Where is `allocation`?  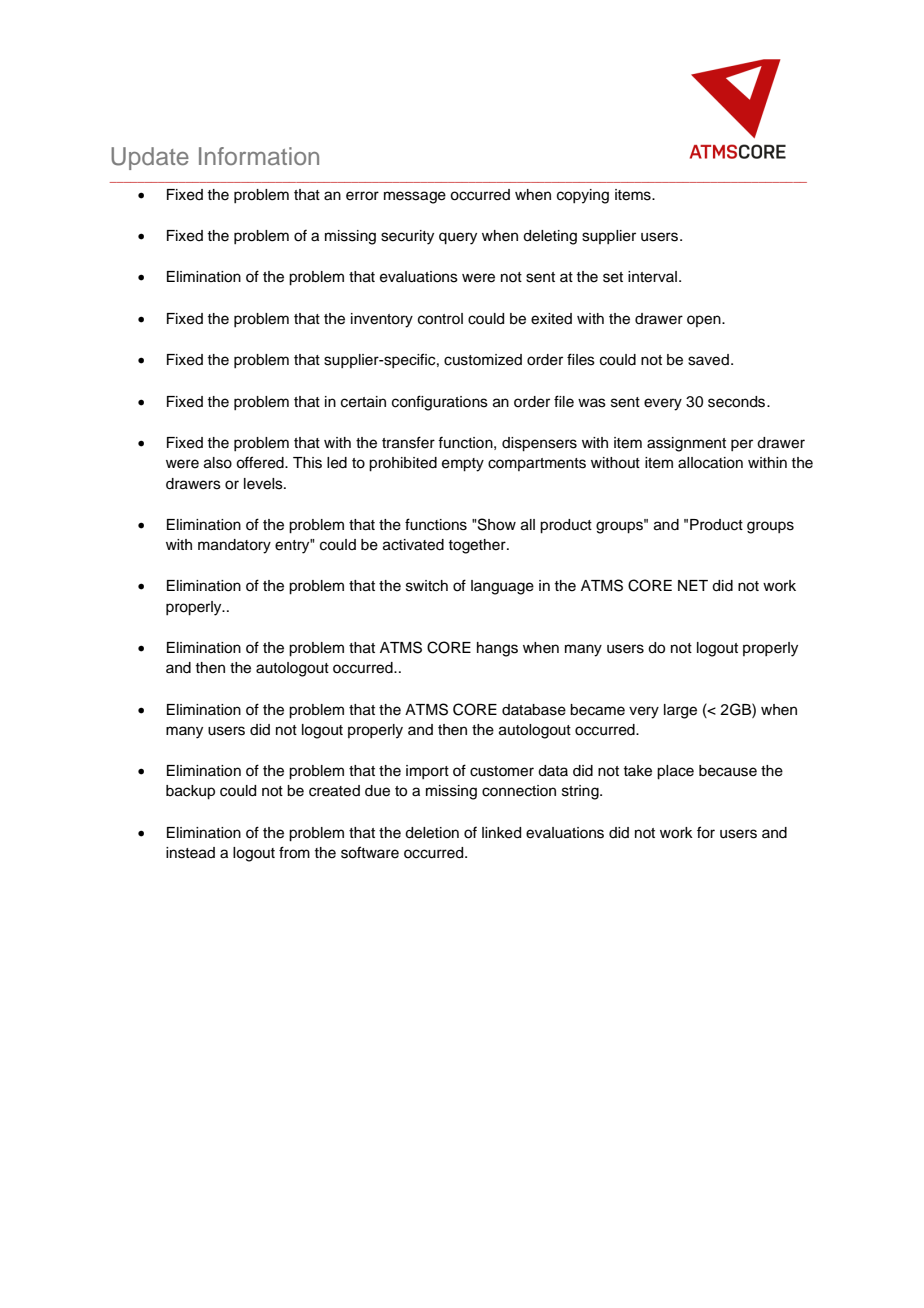
allocation is located at coordinates (710, 463).
